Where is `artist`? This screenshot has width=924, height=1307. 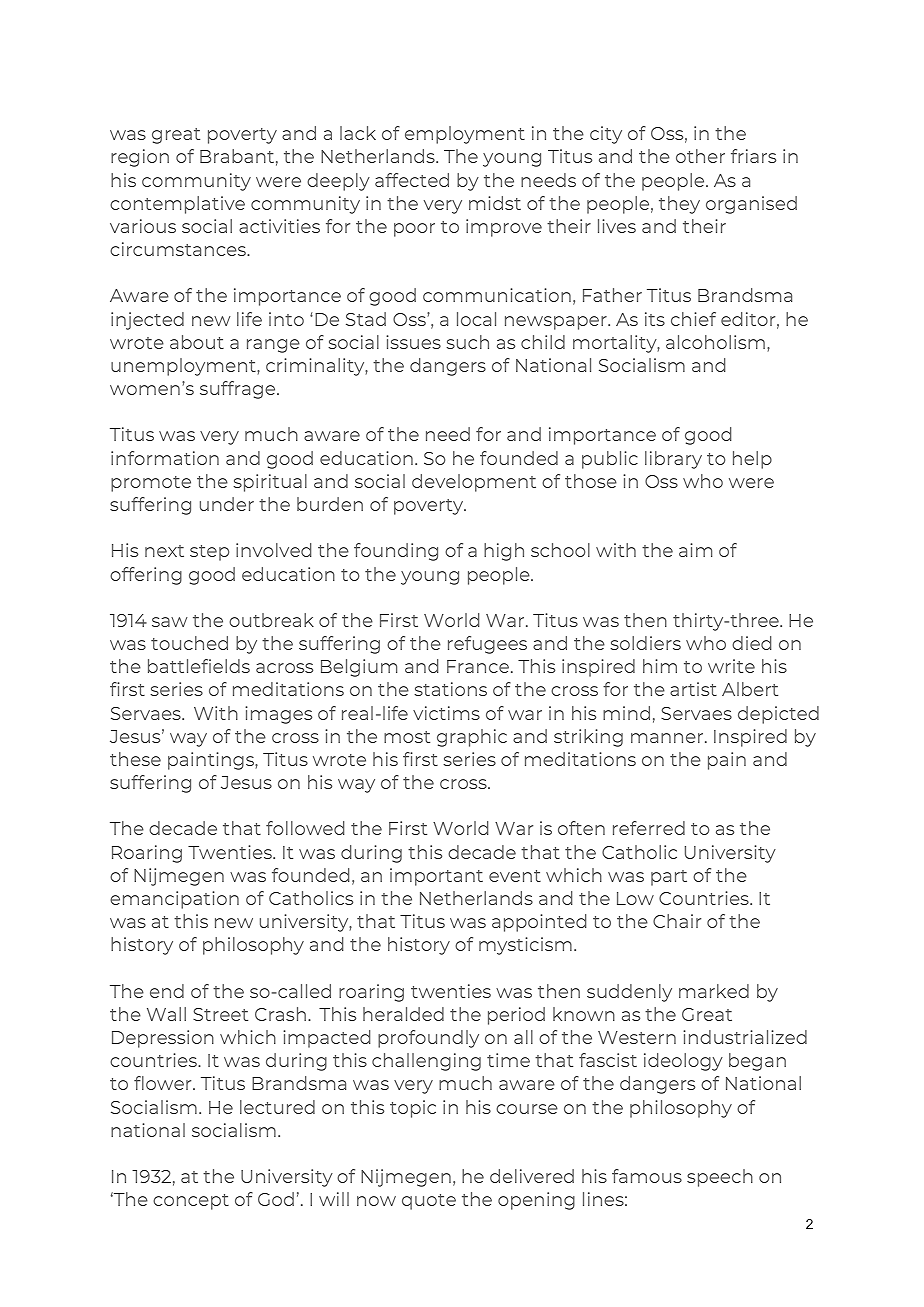 artist is located at coordinates (693, 689).
